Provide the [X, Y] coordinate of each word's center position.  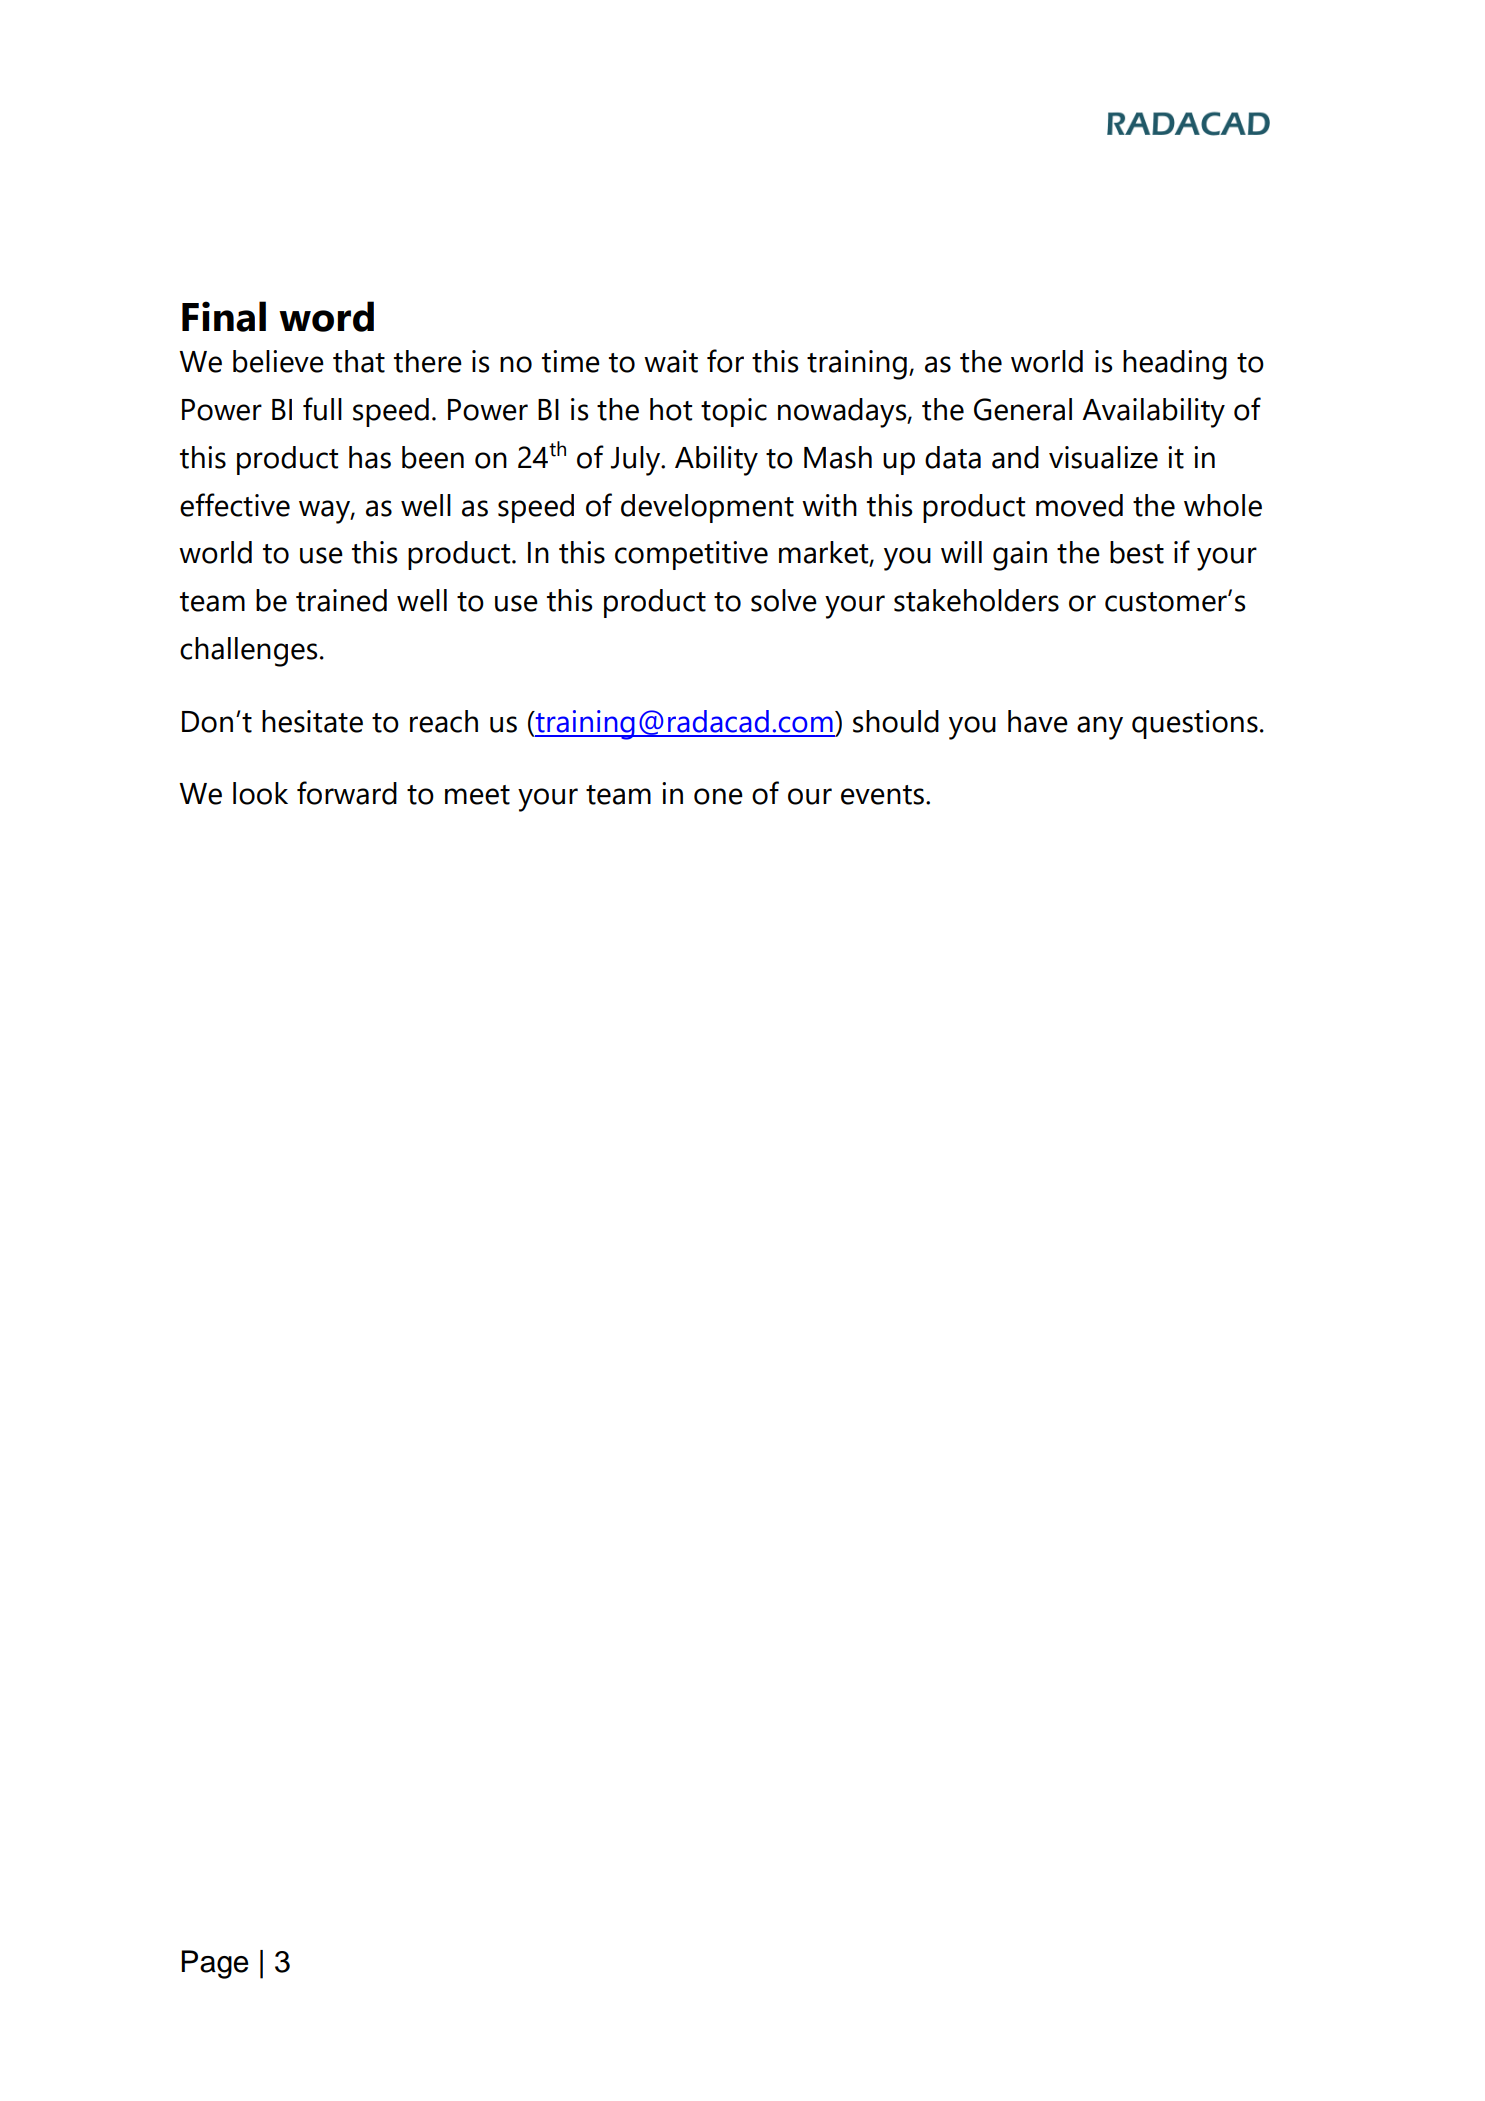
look [260, 793]
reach [444, 721]
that [359, 361]
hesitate [312, 721]
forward [347, 793]
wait [671, 361]
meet [477, 795]
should [896, 721]
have [1038, 721]
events [884, 795]
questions [1195, 724]
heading [1175, 365]
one [718, 796]
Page [215, 1964]
